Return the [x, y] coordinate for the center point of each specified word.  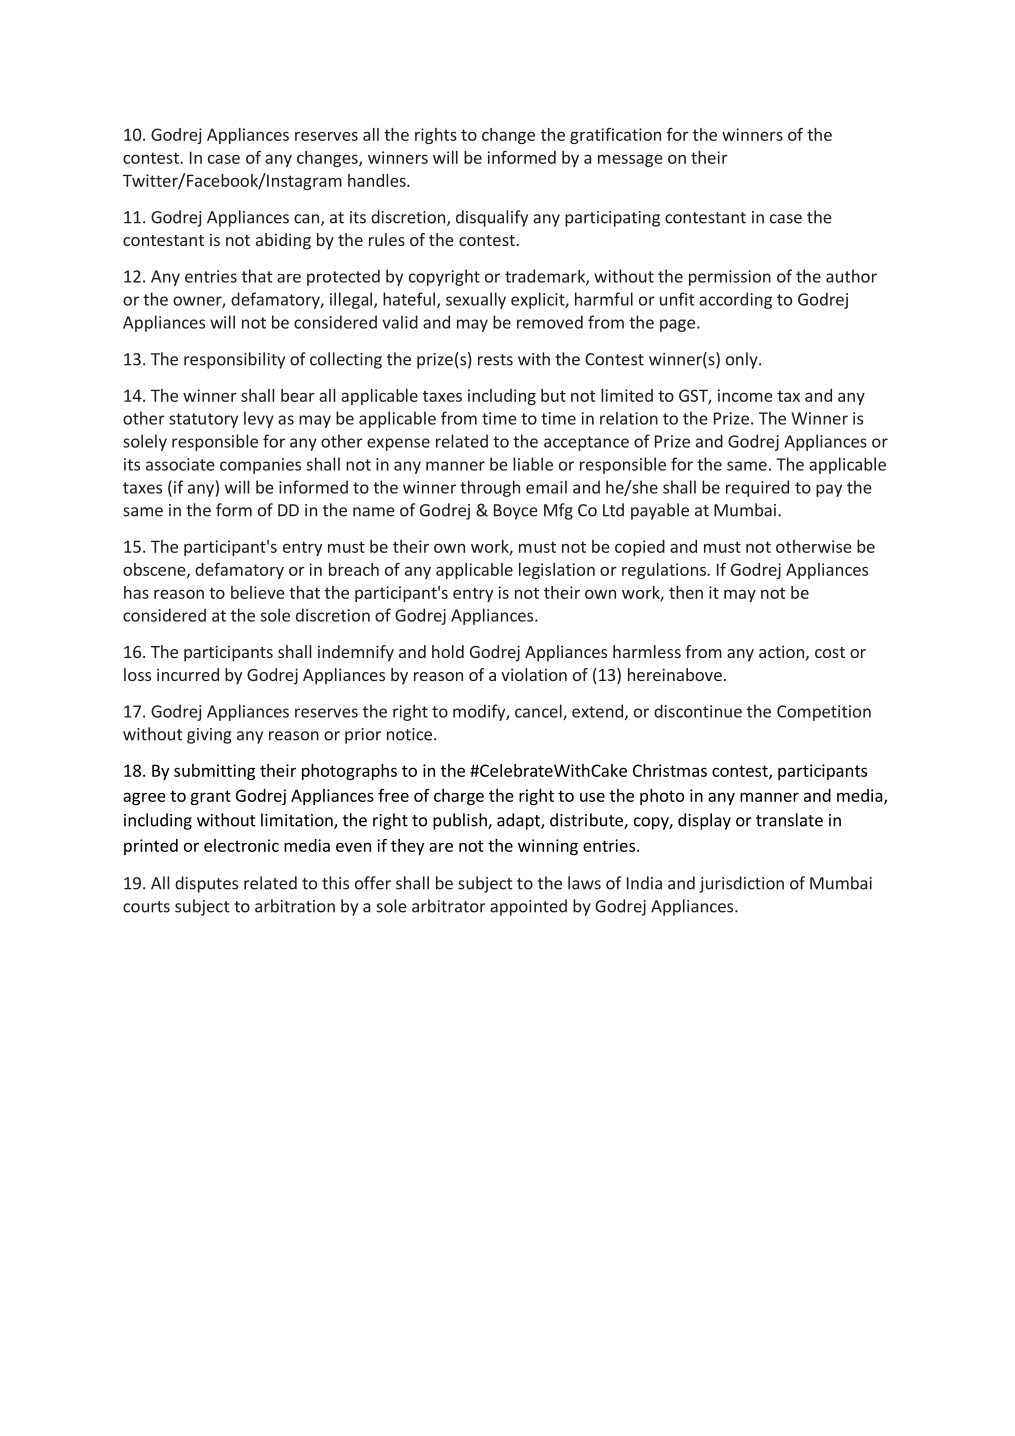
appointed [528, 907]
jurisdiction [741, 884]
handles [378, 180]
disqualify [492, 218]
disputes [206, 884]
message [630, 160]
